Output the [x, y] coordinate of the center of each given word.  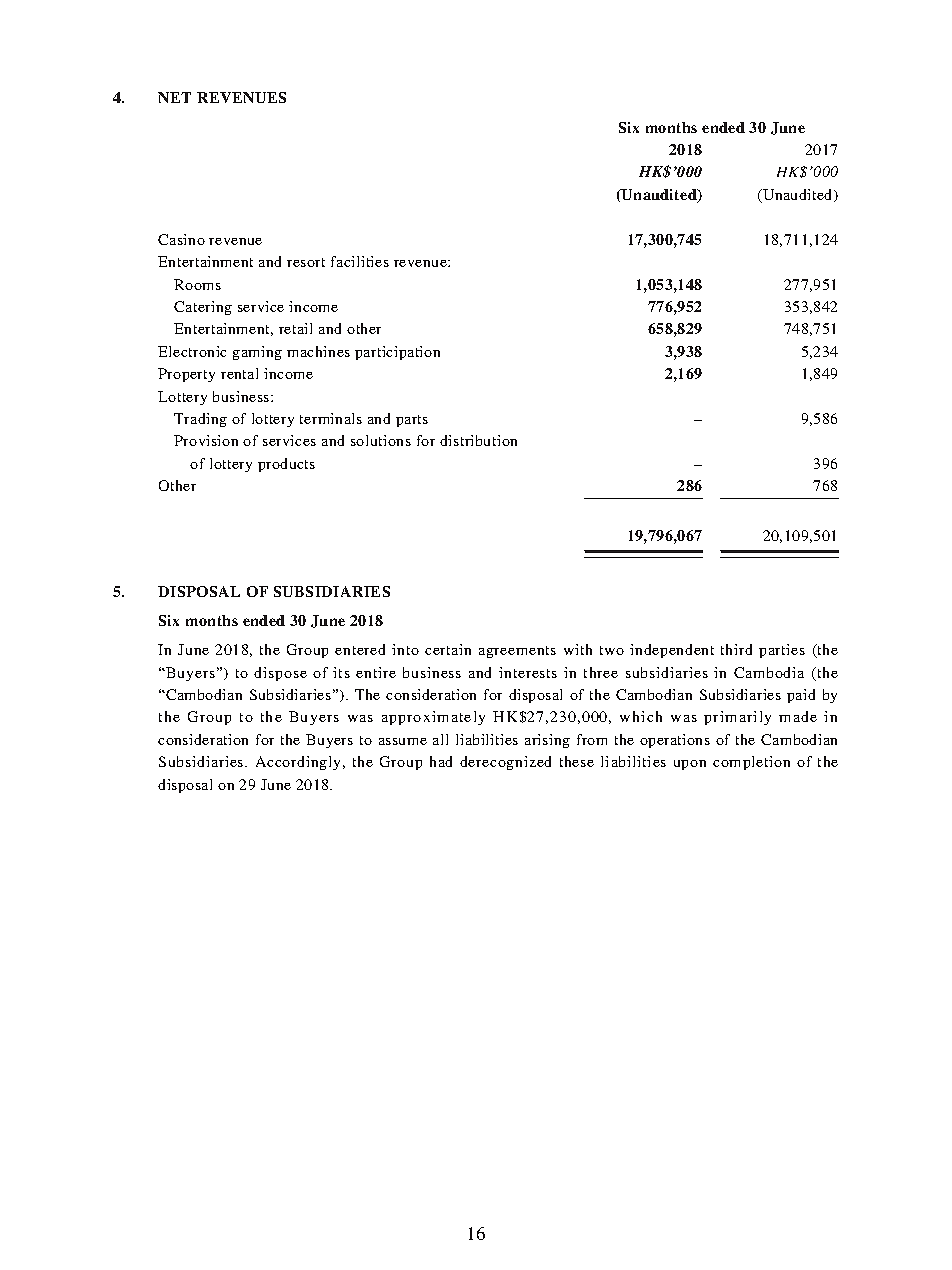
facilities [360, 261]
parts [412, 421]
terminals [331, 418]
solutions [381, 440]
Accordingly [300, 763]
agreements [517, 652]
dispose [280, 674]
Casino [181, 239]
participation [397, 353]
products [286, 465]
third [736, 649]
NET [174, 97]
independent [672, 651]
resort [306, 262]
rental [239, 373]
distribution [478, 440]
